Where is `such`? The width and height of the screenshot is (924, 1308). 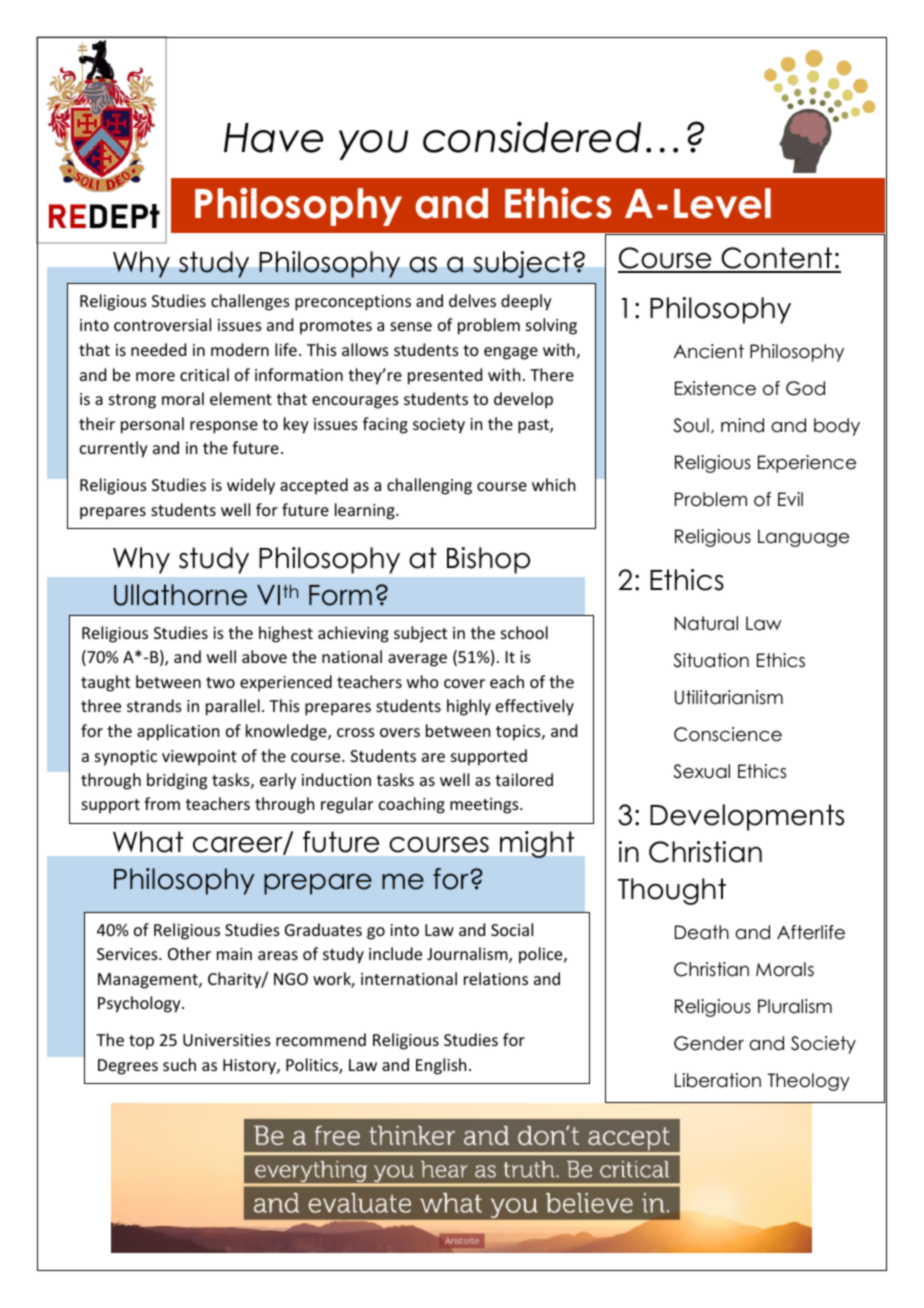 such is located at coordinates (179, 1064).
